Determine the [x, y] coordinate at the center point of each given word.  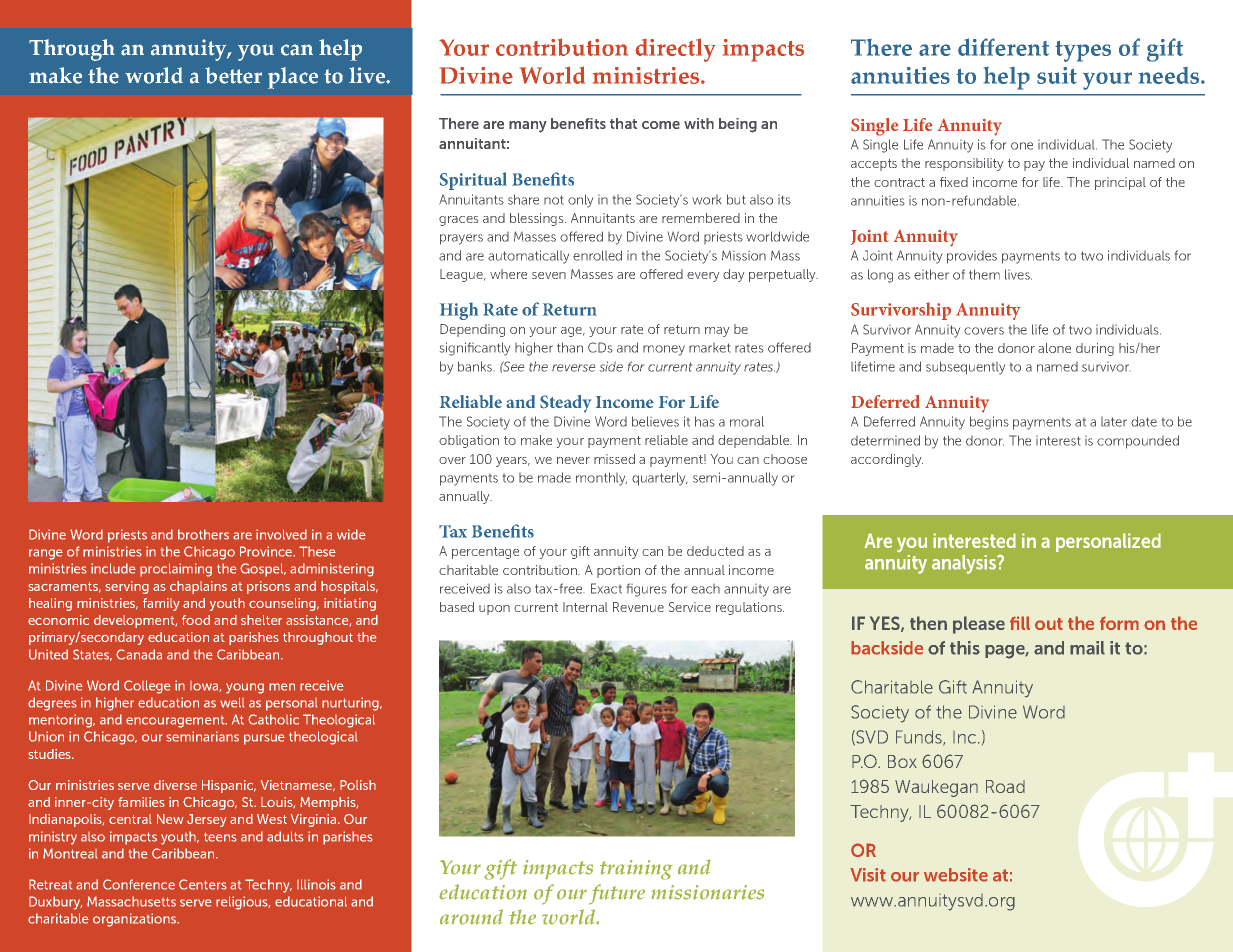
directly [675, 50]
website [956, 875]
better [233, 75]
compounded [1138, 442]
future [617, 894]
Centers [203, 884]
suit [1057, 75]
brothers [203, 534]
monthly [601, 479]
